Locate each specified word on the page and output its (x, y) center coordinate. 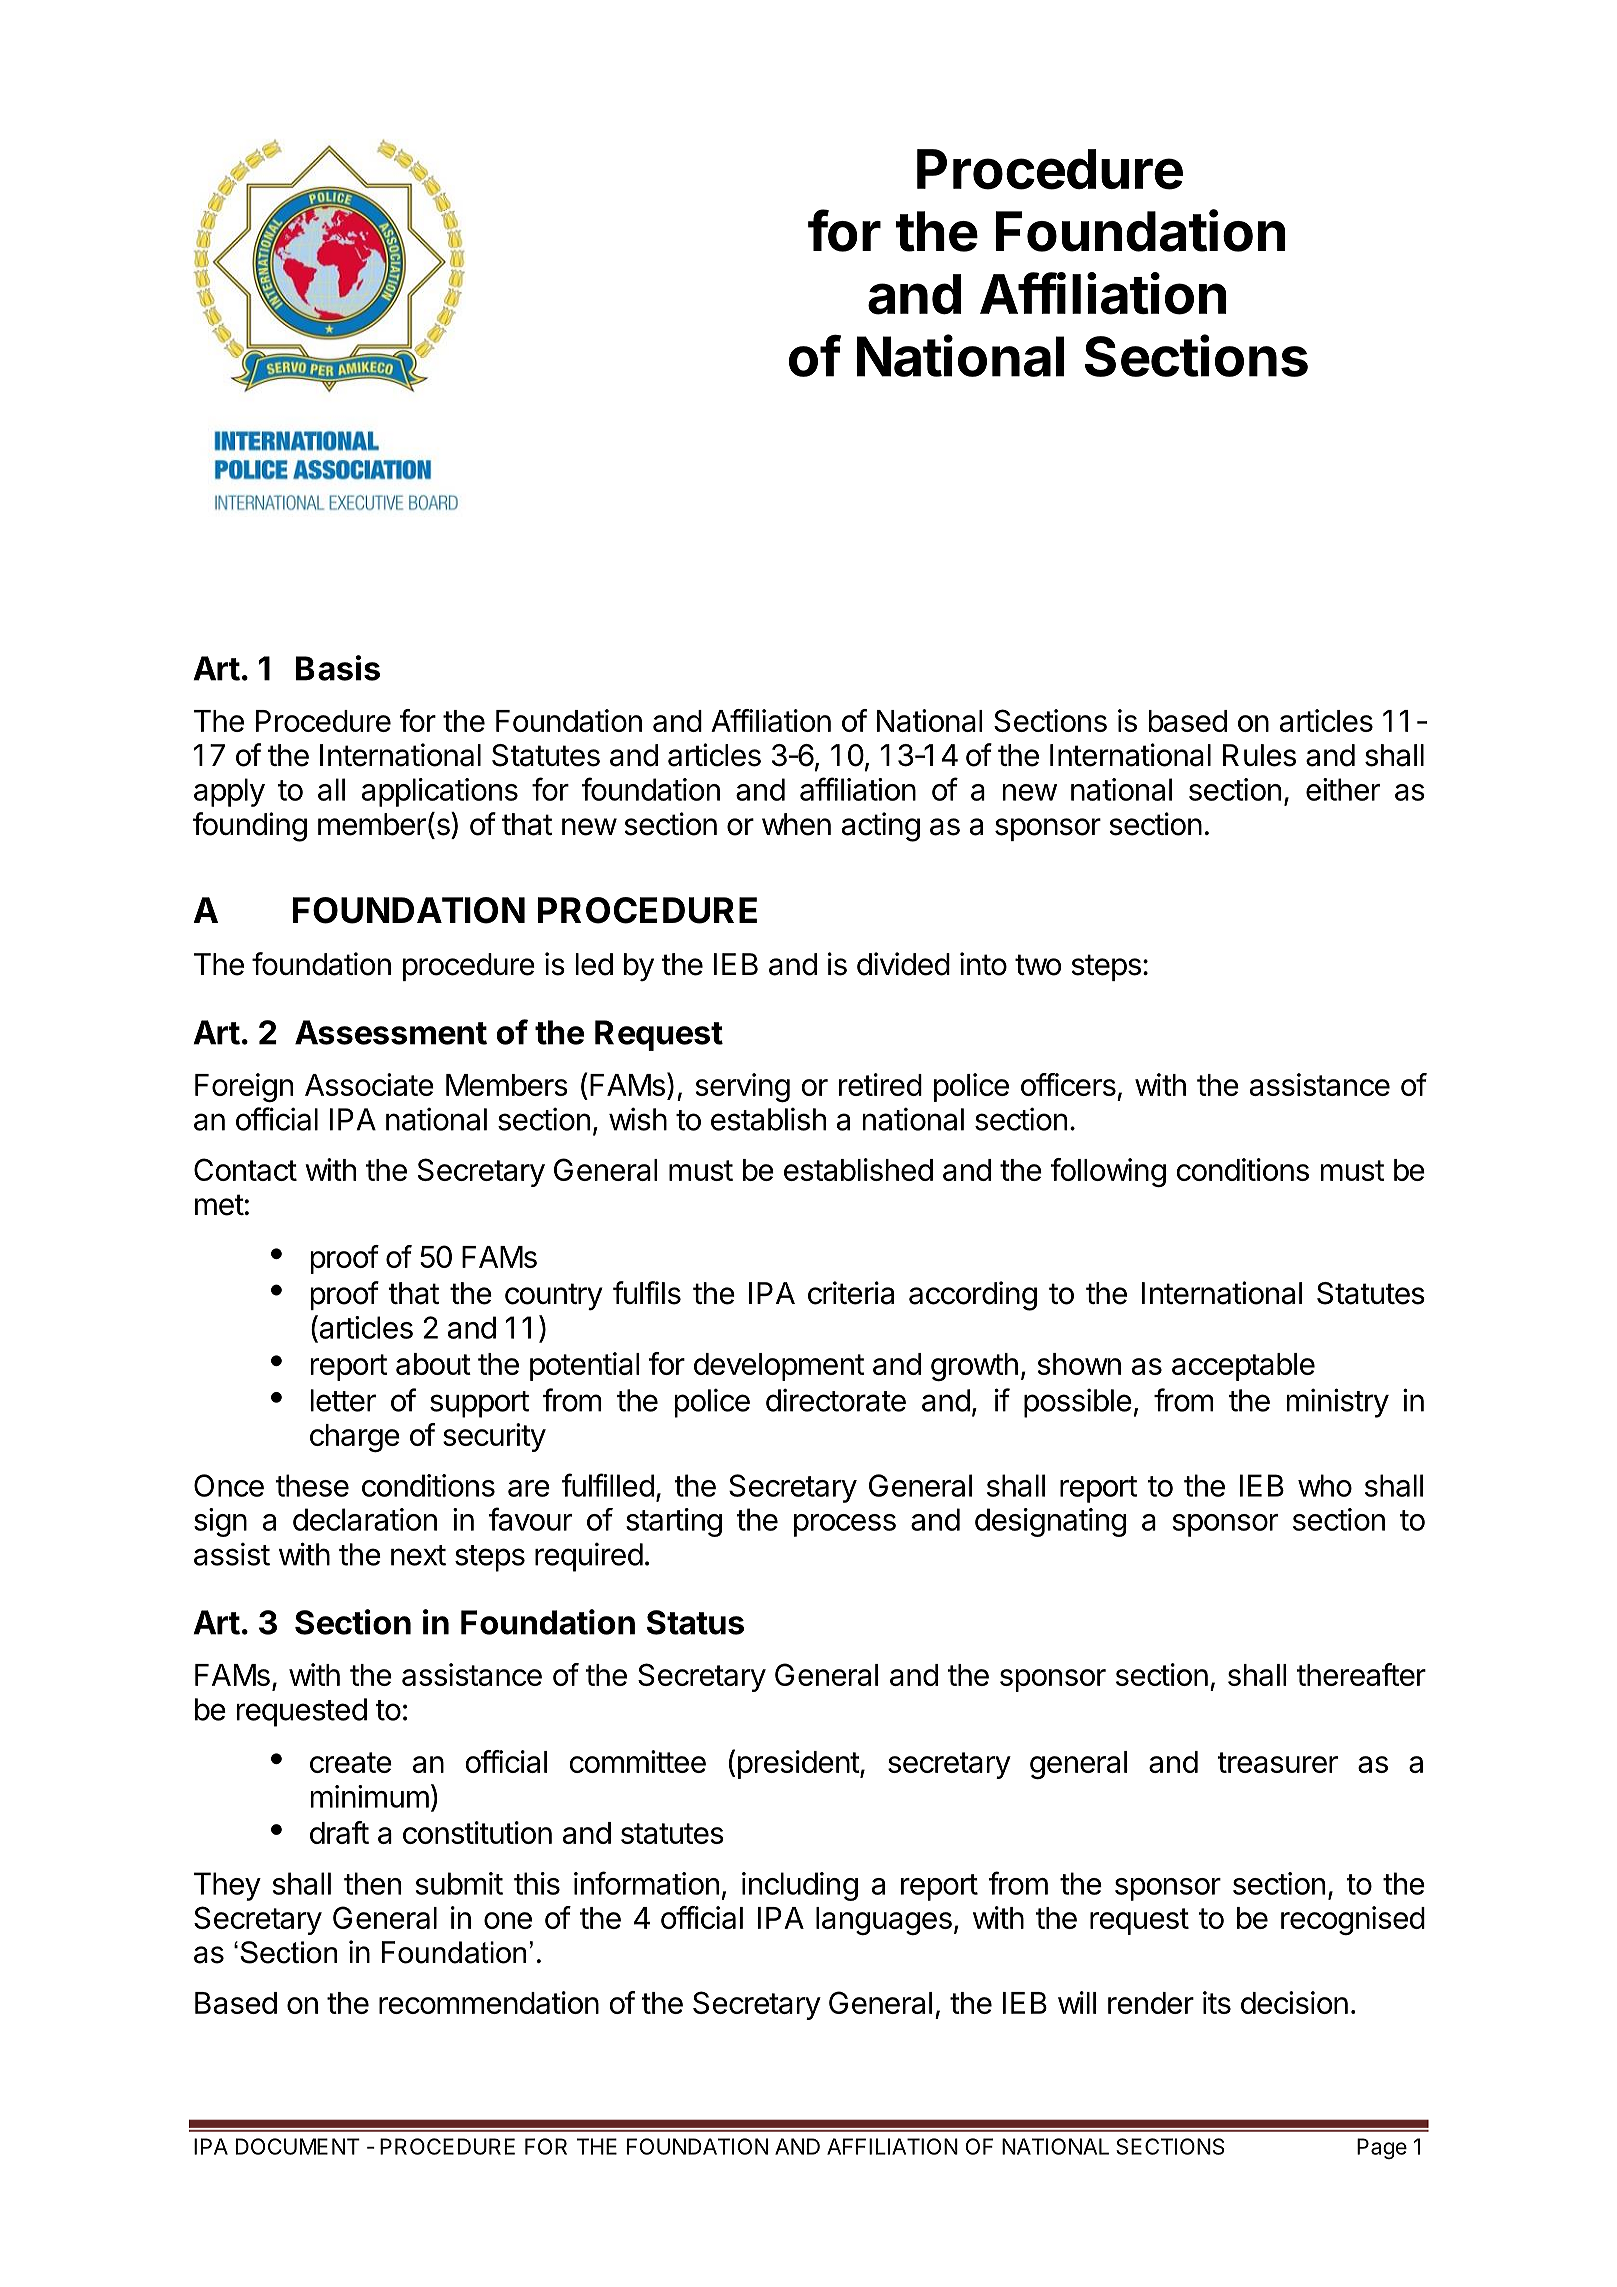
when (796, 824)
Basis (338, 668)
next (418, 1555)
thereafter (1361, 1674)
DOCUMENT (298, 2146)
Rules (1259, 755)
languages (884, 1921)
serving (743, 1087)
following (1108, 1172)
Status (695, 1622)
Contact (245, 1169)
